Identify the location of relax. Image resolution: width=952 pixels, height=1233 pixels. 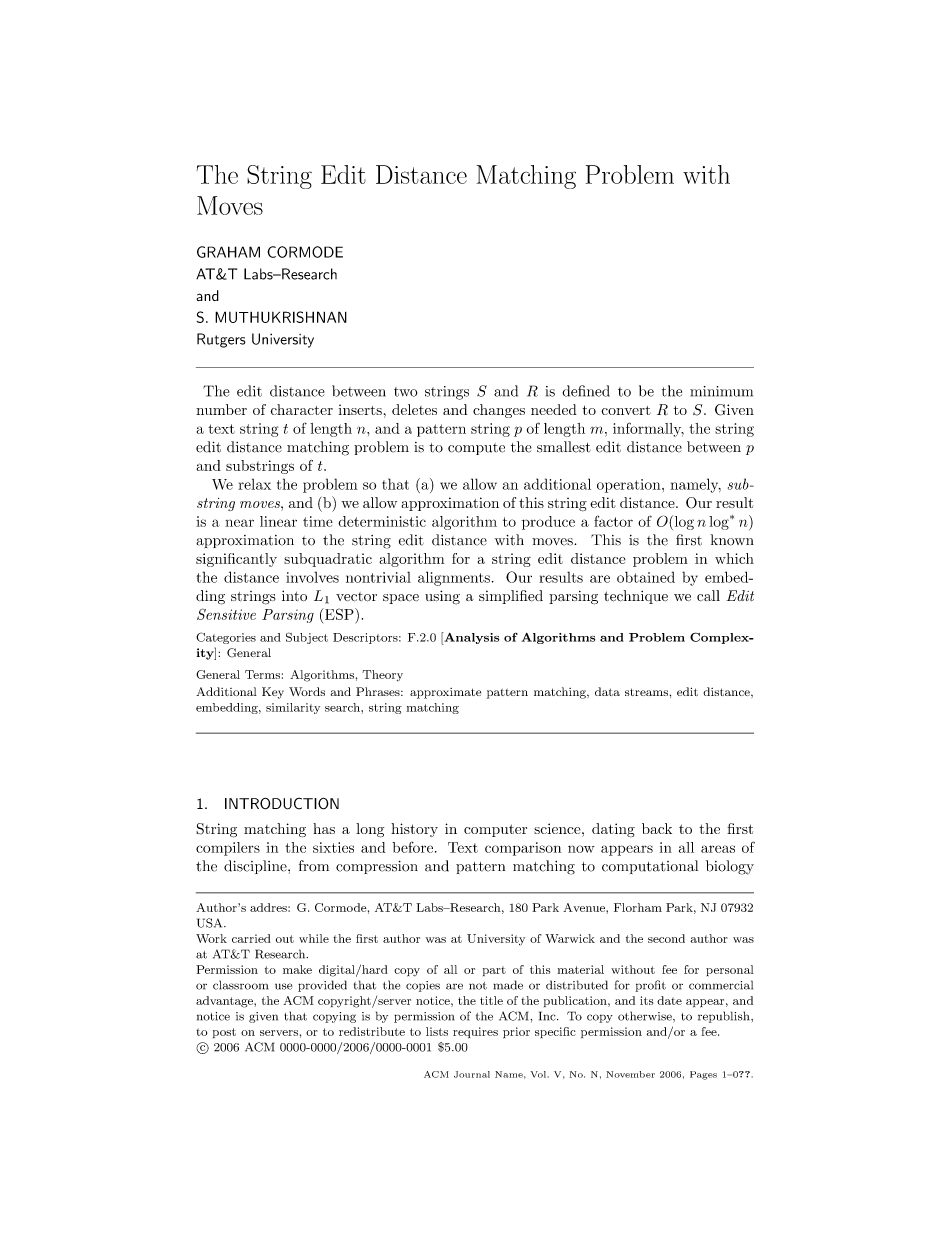
(254, 484).
